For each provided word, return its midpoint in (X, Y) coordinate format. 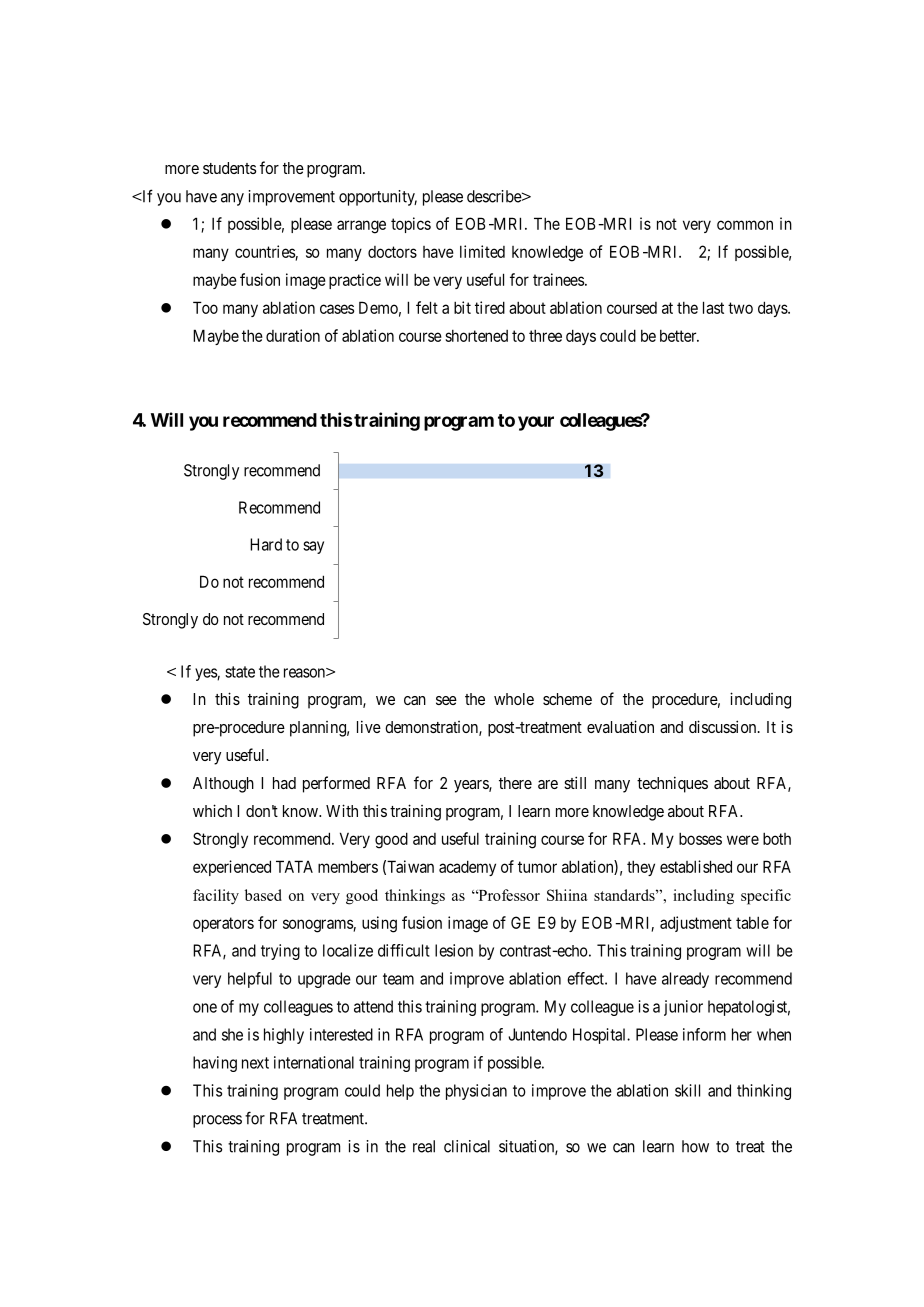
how (695, 1146)
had (284, 783)
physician (476, 1092)
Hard (266, 544)
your (536, 423)
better (679, 336)
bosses (700, 838)
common (745, 225)
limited (482, 251)
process (217, 1121)
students (229, 168)
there (515, 783)
